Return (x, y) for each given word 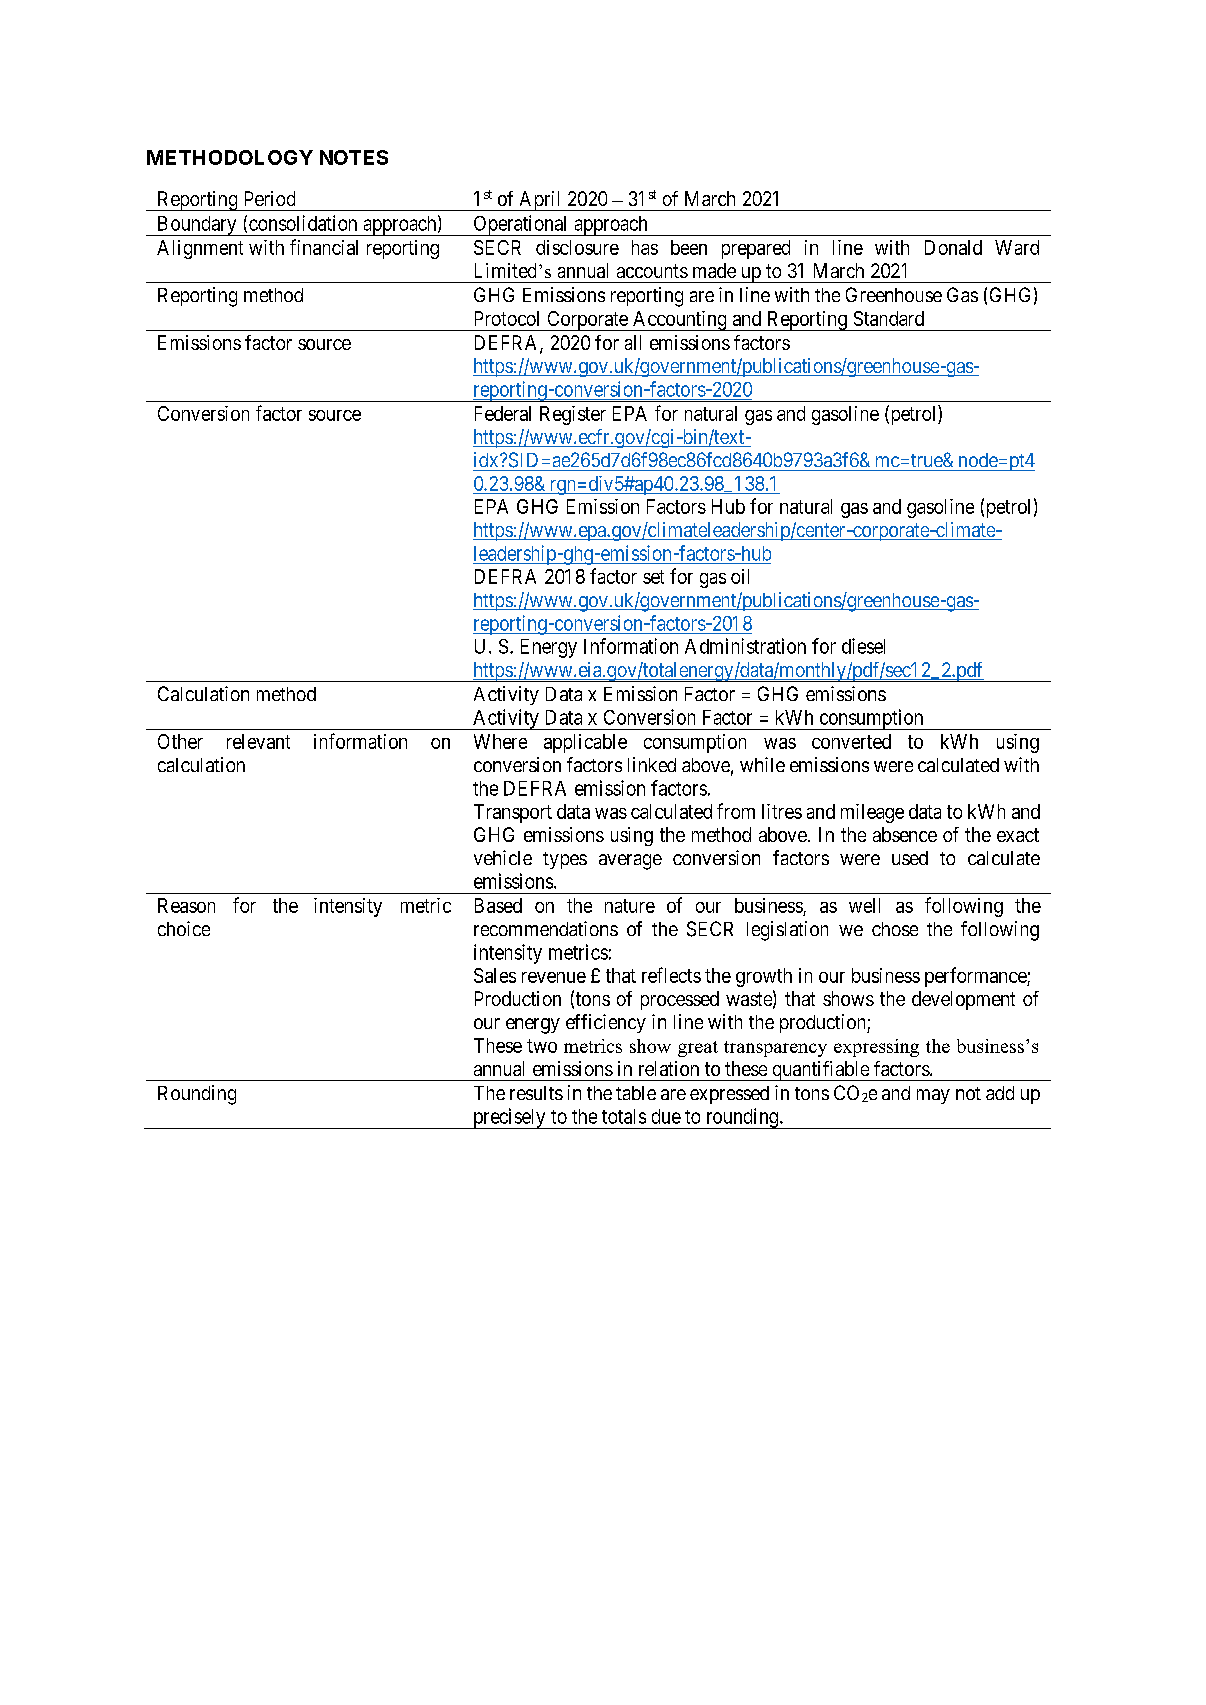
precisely (509, 1118)
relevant (258, 741)
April (540, 201)
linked (652, 764)
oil (740, 576)
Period (270, 198)
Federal (503, 413)
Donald (953, 247)
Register (573, 415)
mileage (872, 813)
